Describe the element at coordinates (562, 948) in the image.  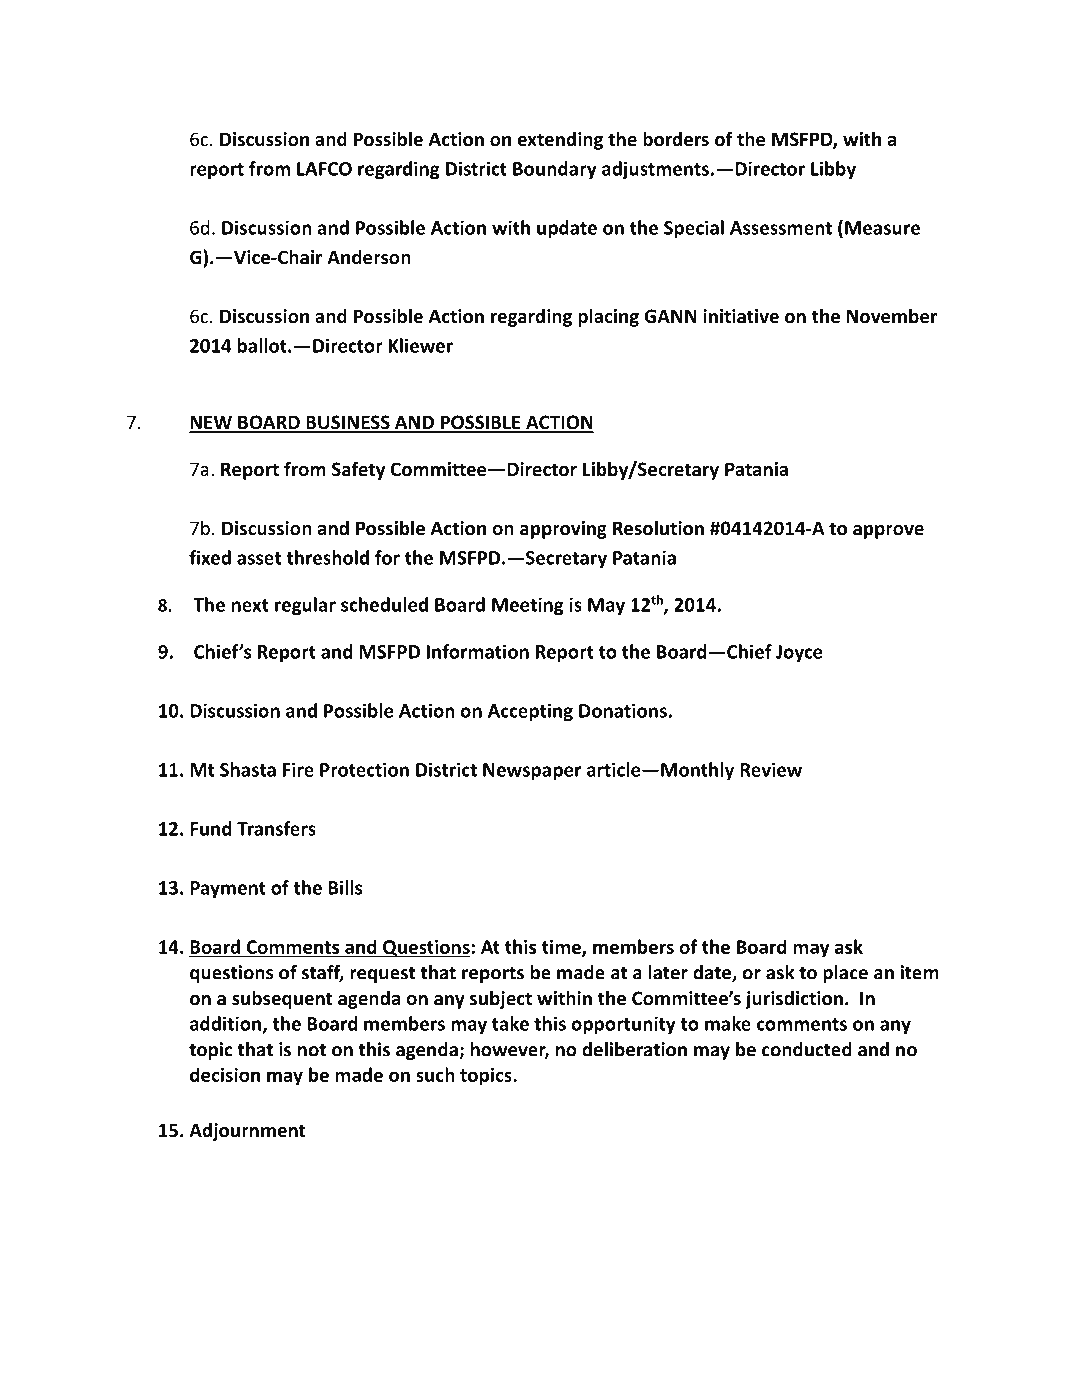
I see `time` at that location.
